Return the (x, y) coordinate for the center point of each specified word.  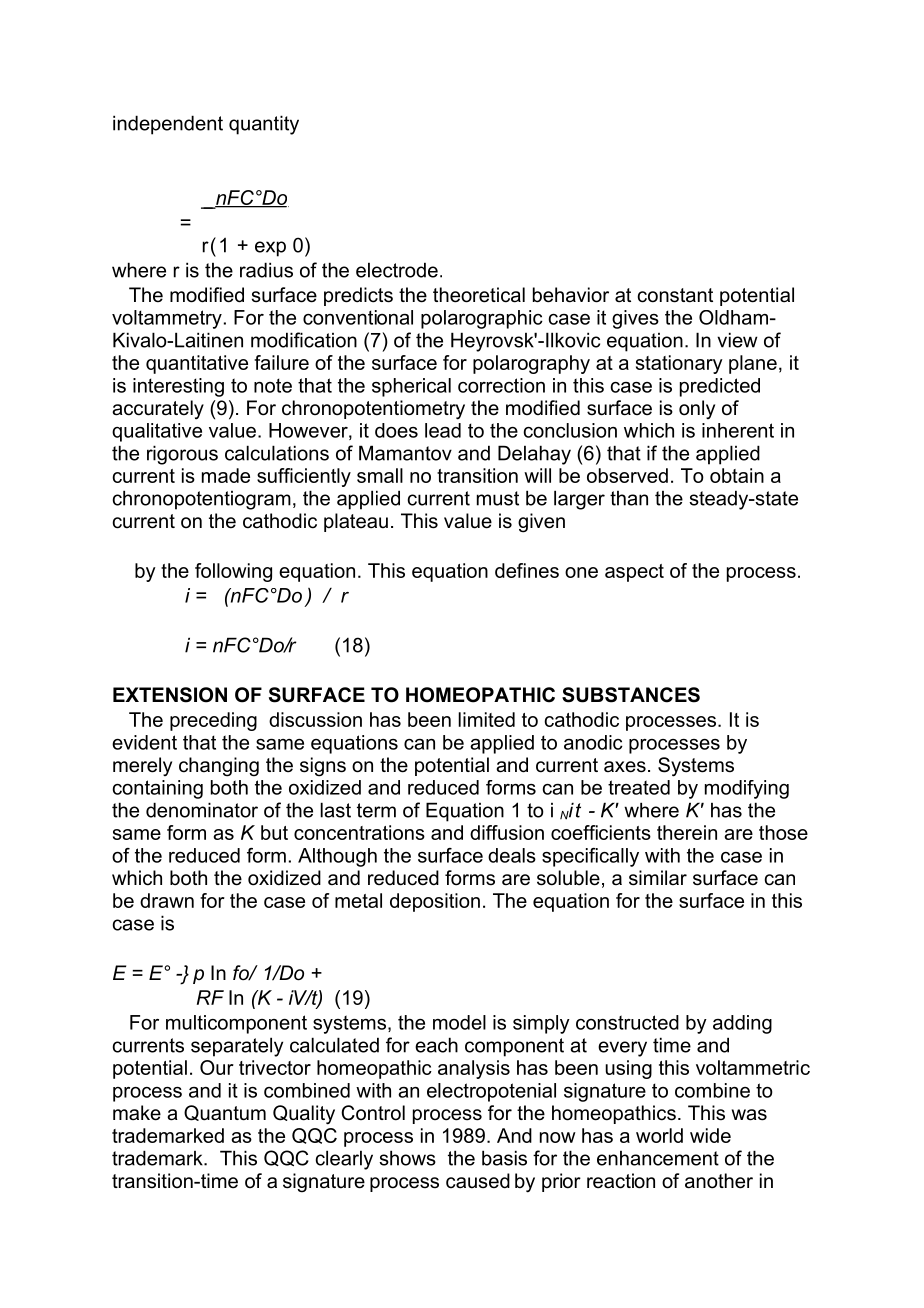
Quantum (225, 1113)
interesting (178, 387)
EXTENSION (170, 695)
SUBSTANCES (631, 695)
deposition (435, 902)
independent (168, 125)
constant (675, 295)
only (697, 409)
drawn (167, 900)
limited (486, 719)
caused (478, 1181)
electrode (397, 270)
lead (443, 430)
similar (658, 878)
